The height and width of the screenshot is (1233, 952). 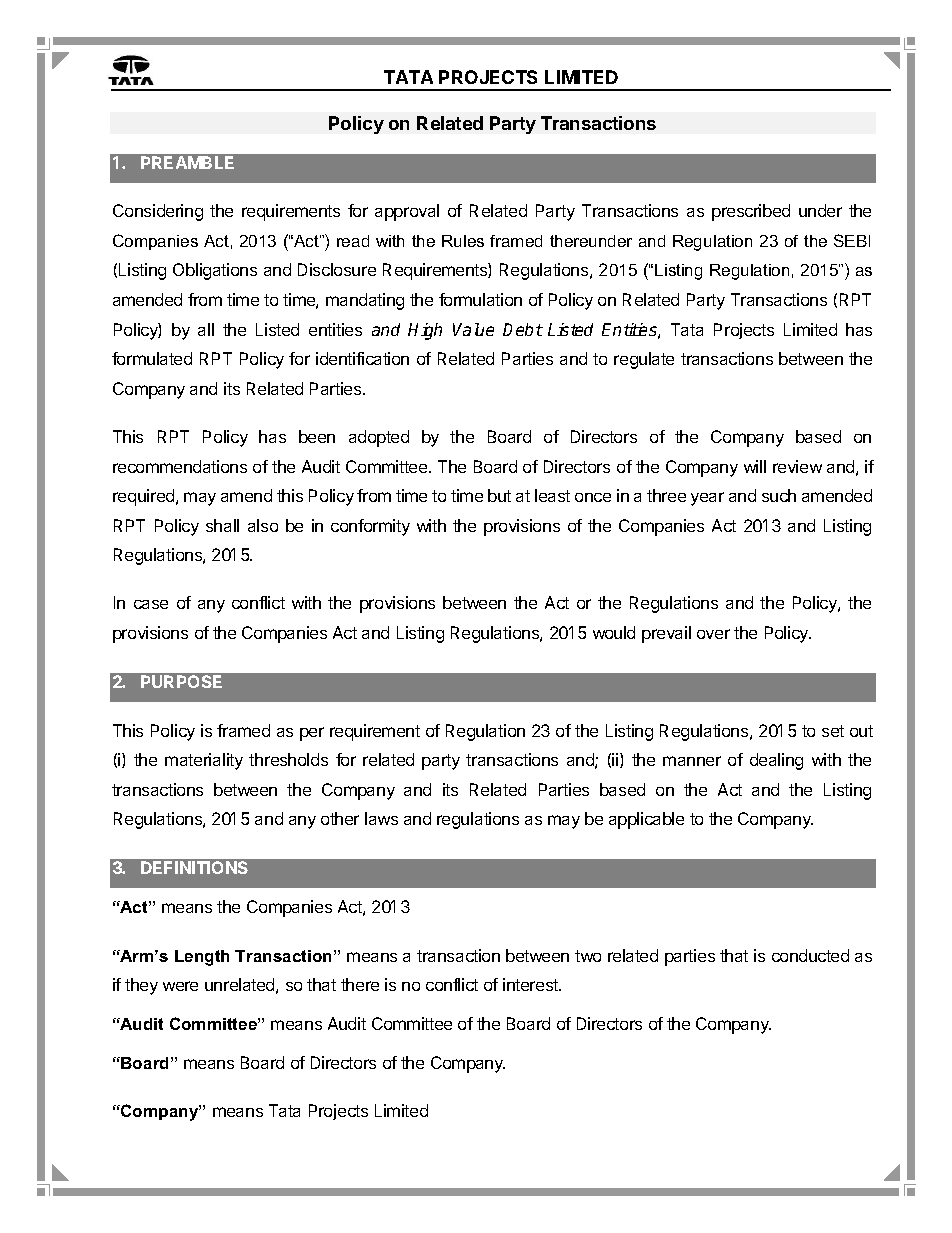 What do you see at coordinates (751, 212) in the screenshot?
I see `prescribed` at bounding box center [751, 212].
